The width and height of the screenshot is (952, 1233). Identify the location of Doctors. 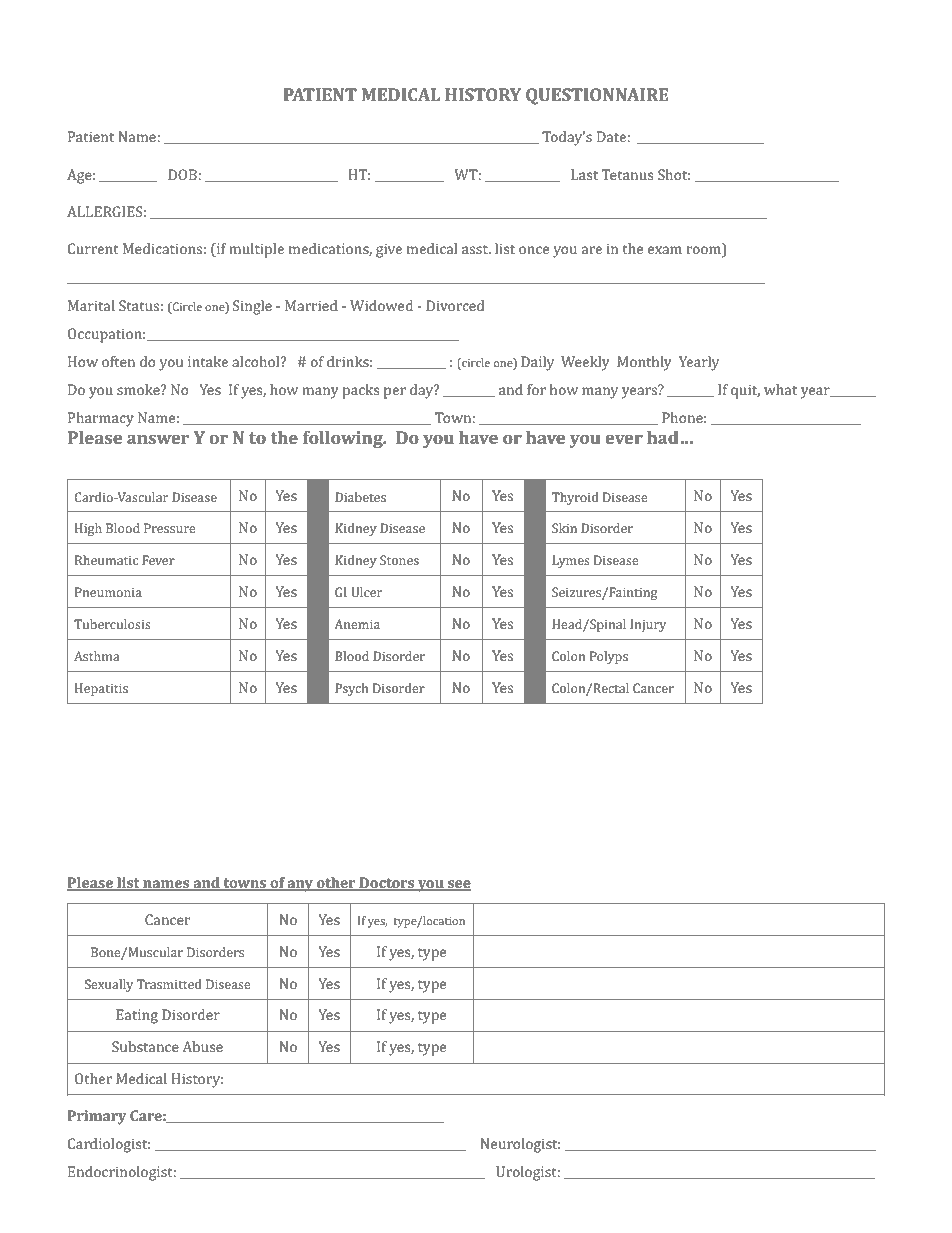
(387, 884).
